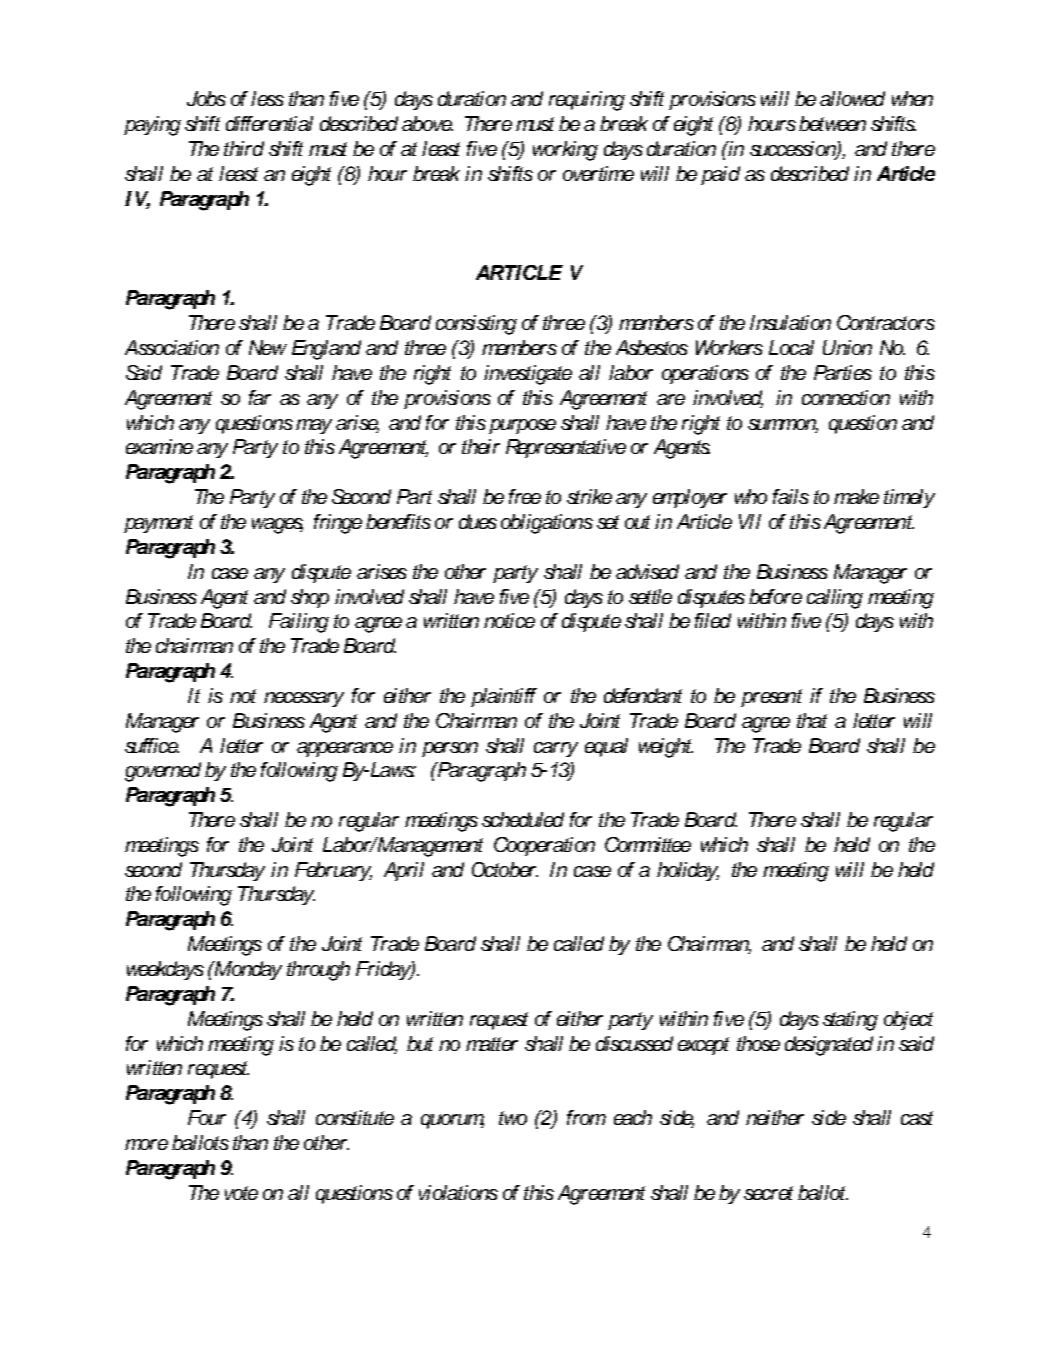  I want to click on notice, so click(509, 620).
